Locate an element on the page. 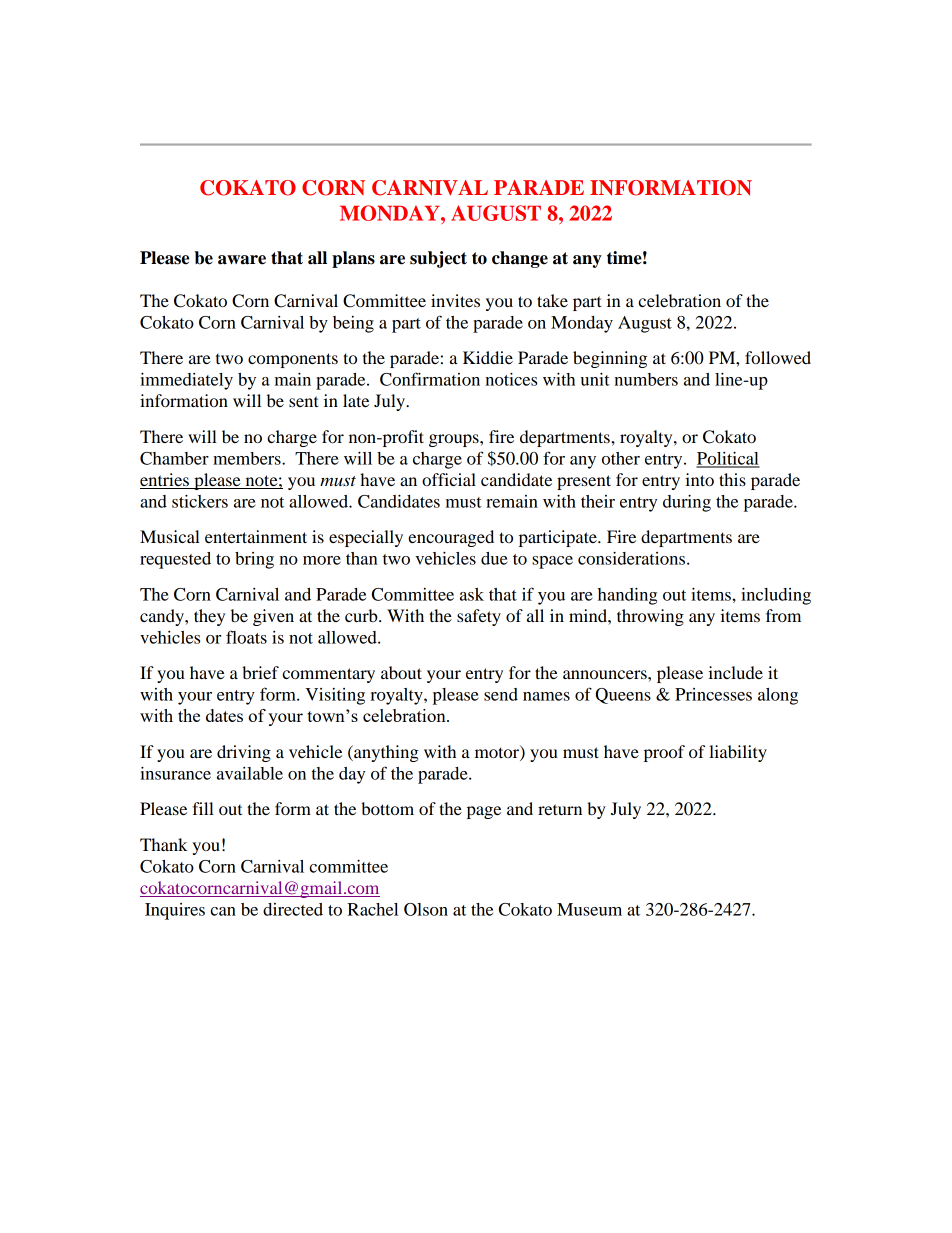  directed is located at coordinates (293, 909).
